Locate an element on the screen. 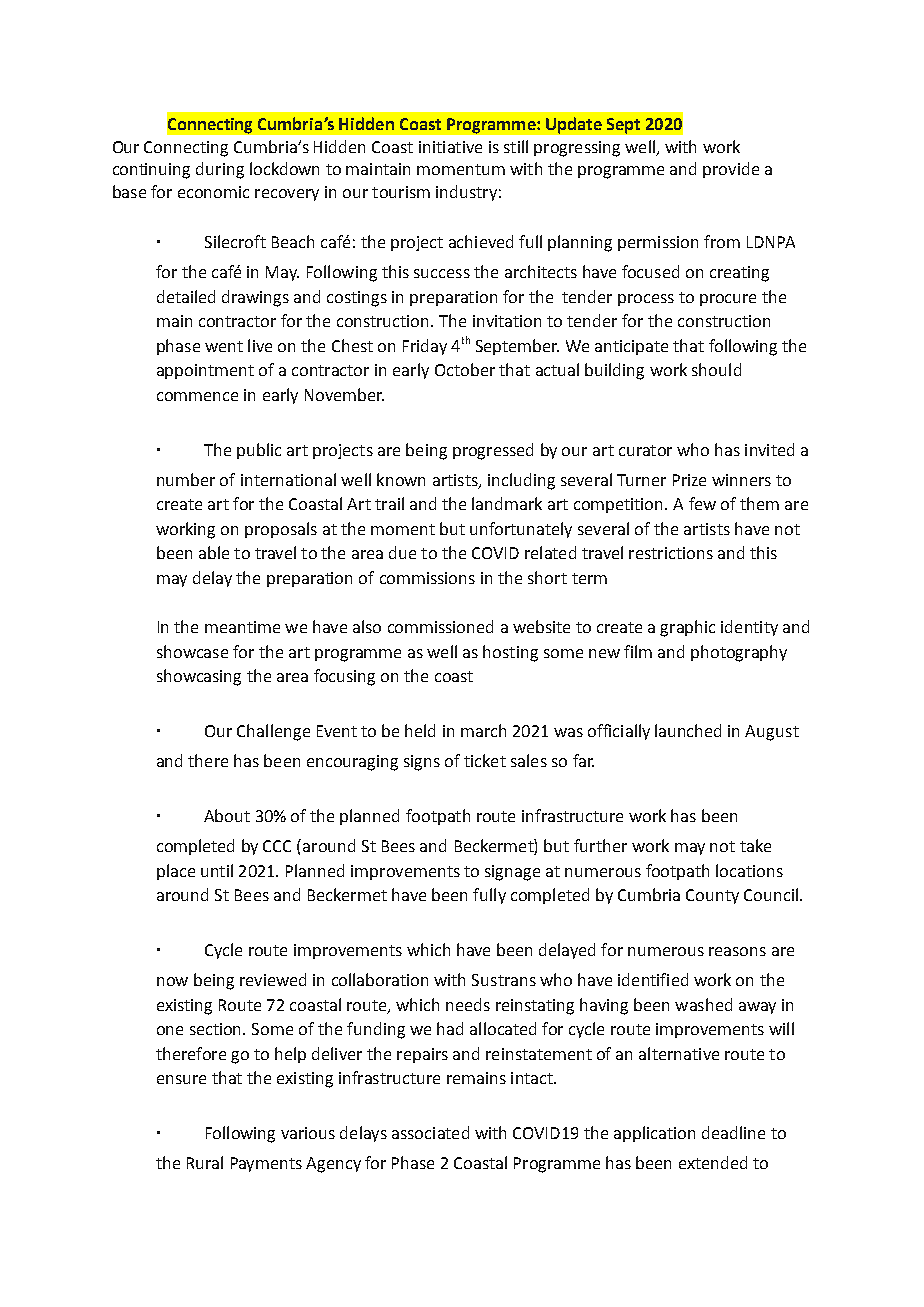  commissioned is located at coordinates (440, 626).
